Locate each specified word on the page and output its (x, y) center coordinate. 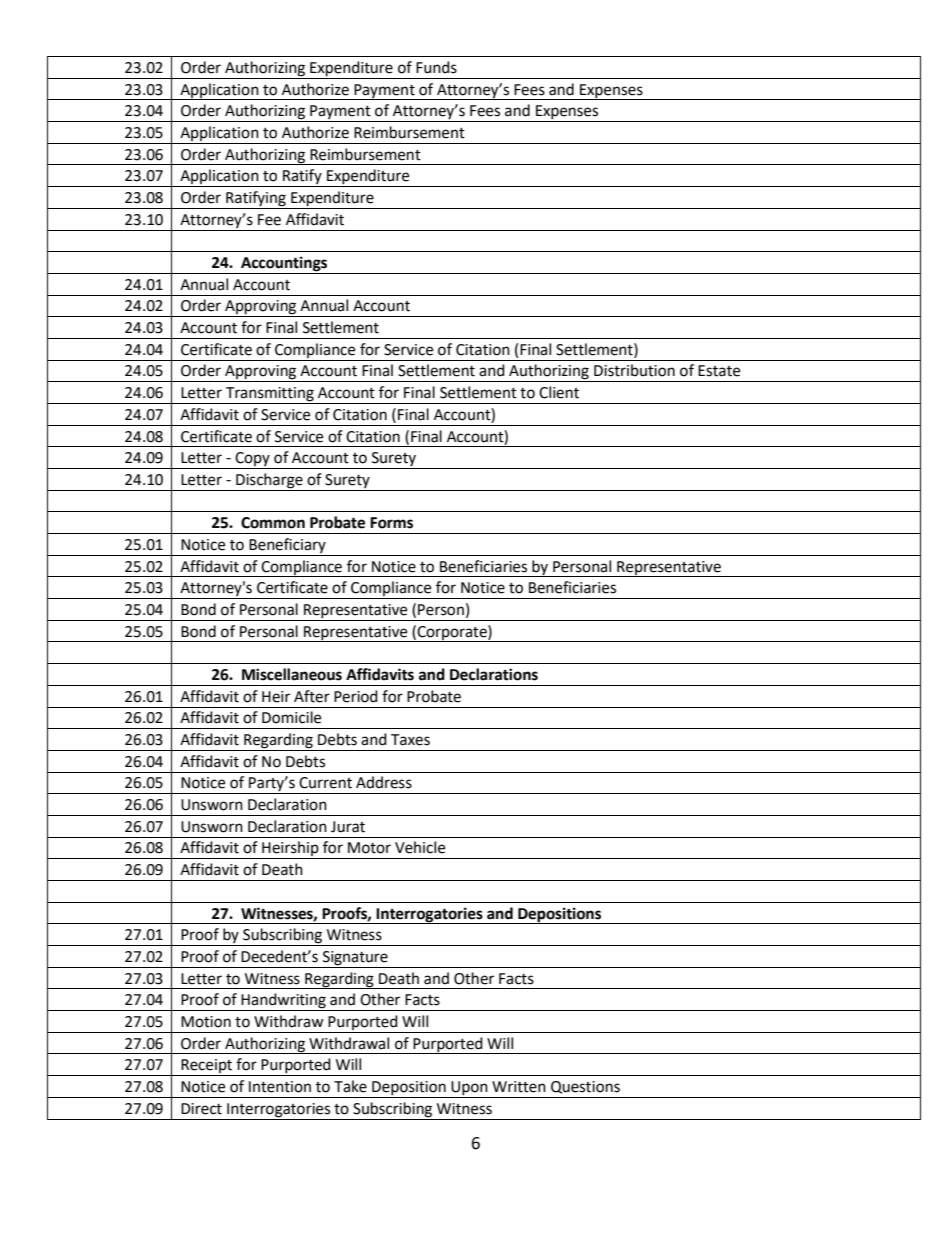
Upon (469, 1089)
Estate (719, 371)
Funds (436, 67)
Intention (280, 1087)
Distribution (634, 370)
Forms (391, 523)
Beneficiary (287, 547)
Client (559, 392)
